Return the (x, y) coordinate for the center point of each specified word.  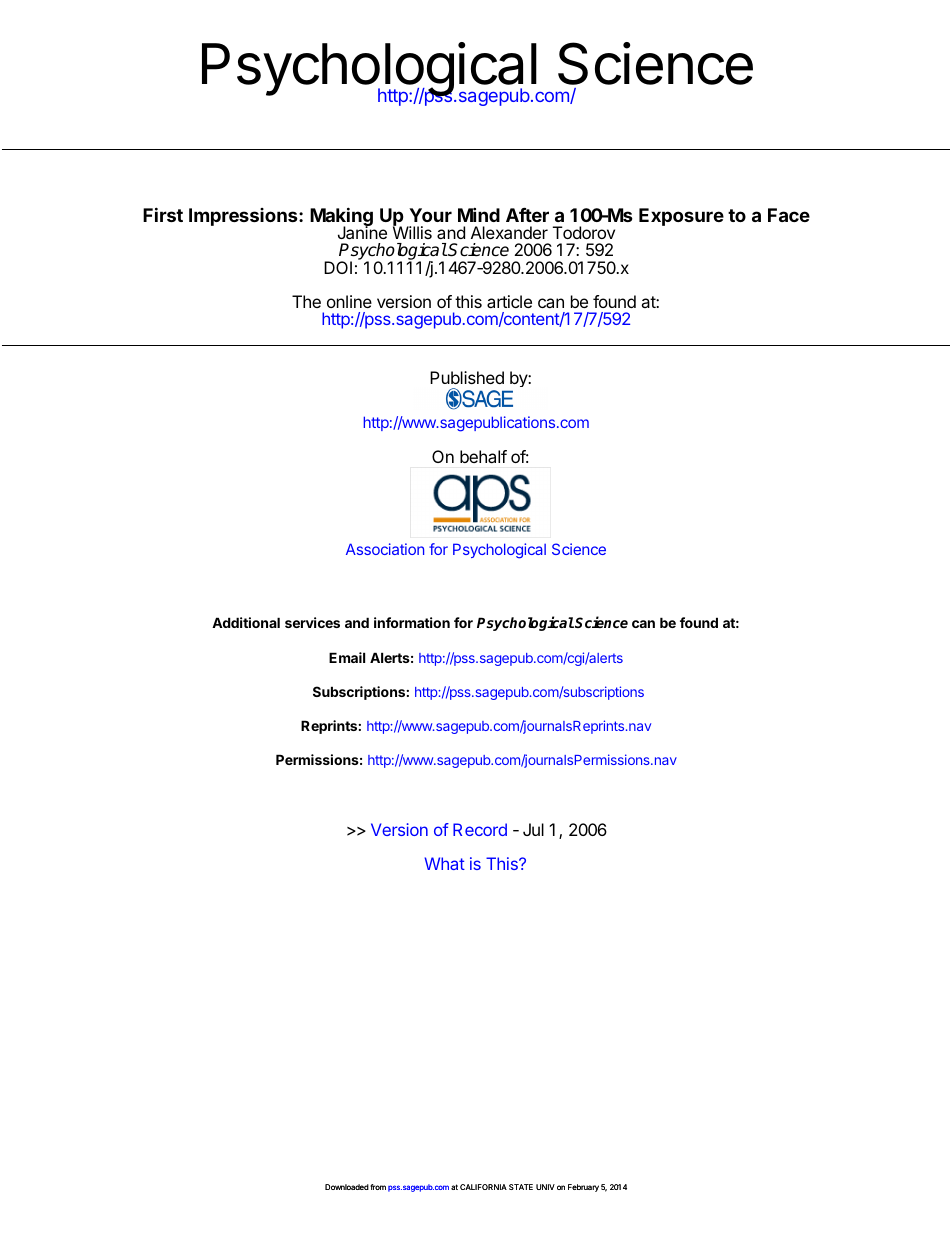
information (412, 622)
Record (480, 829)
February (583, 1188)
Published (467, 377)
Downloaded (347, 1187)
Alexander (509, 232)
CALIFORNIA (483, 1187)
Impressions (244, 217)
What (444, 863)
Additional (246, 622)
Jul (533, 829)
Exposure (681, 217)
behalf (483, 456)
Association (385, 549)
